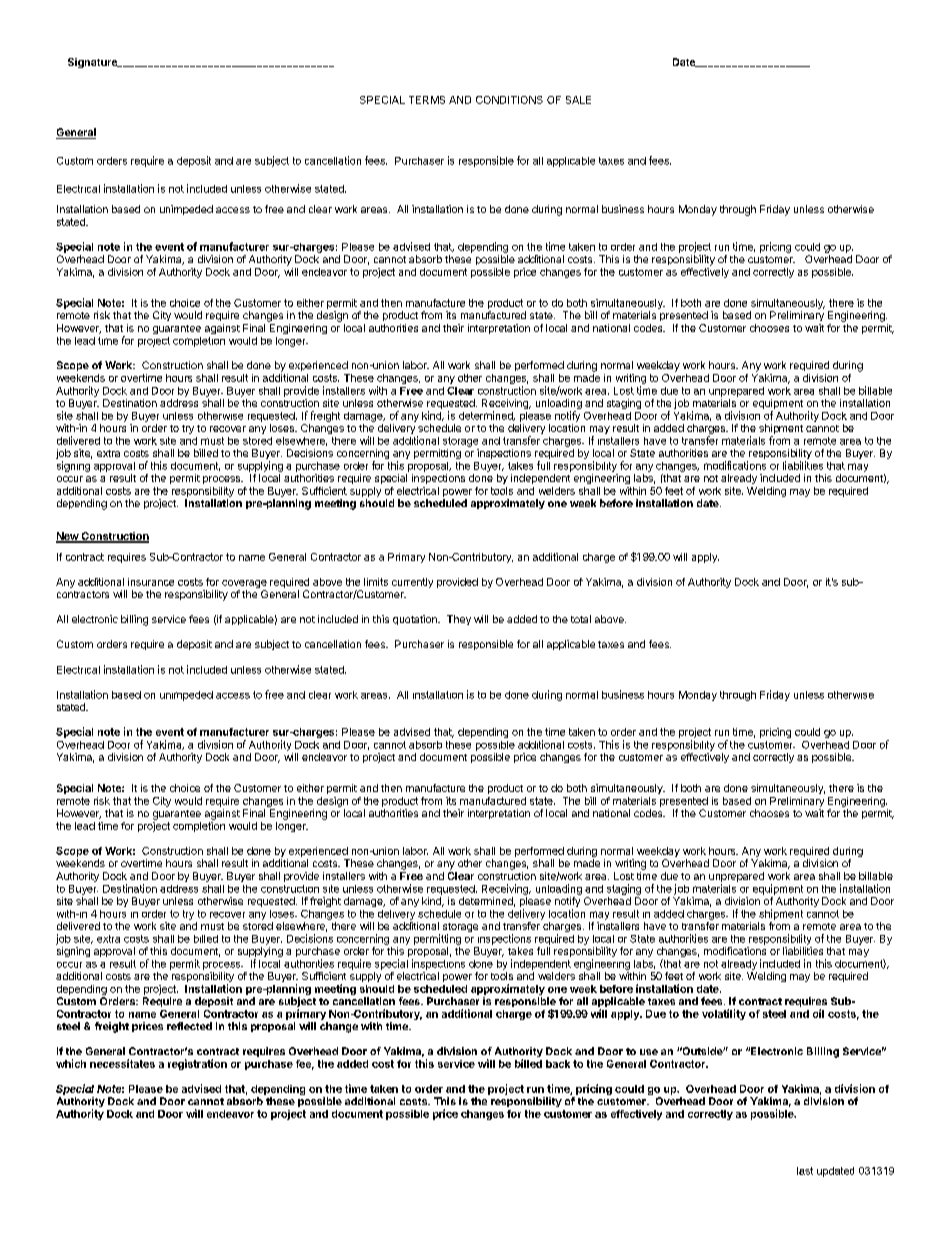 The image size is (952, 1233). What do you see at coordinates (189, 1026) in the image?
I see `reflected` at bounding box center [189, 1026].
